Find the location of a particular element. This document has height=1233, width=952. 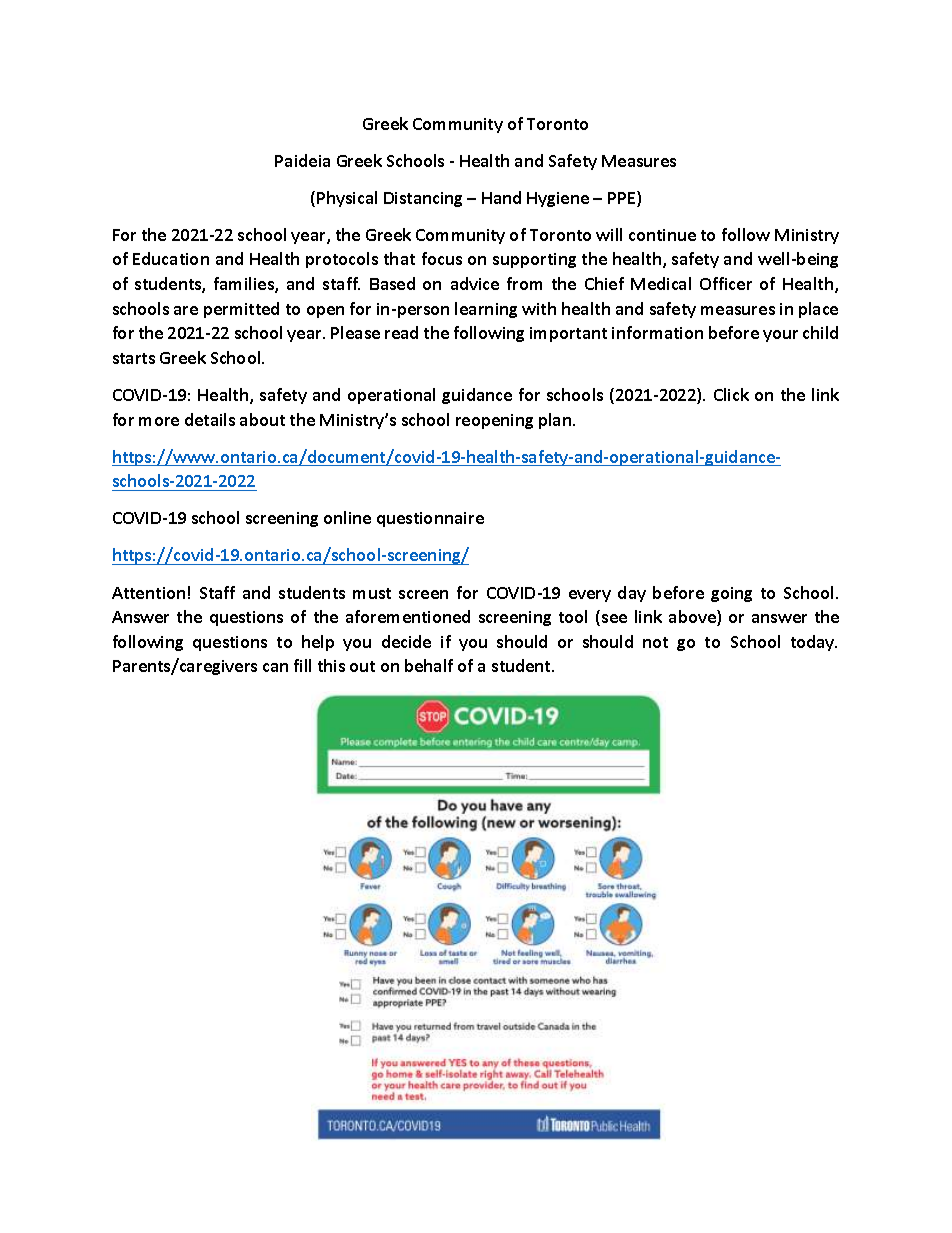

learning is located at coordinates (486, 310).
